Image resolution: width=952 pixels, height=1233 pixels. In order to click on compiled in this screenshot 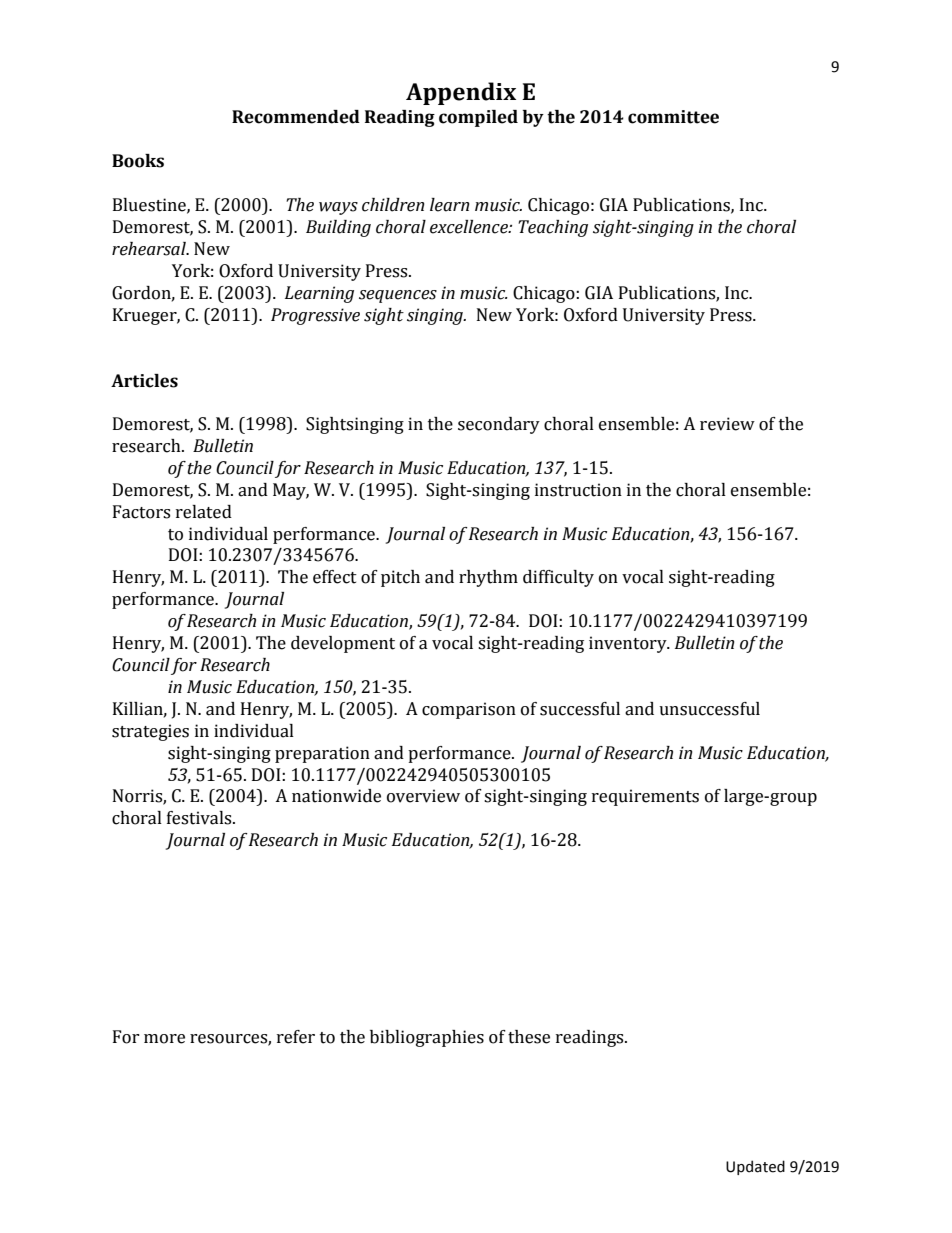, I will do `click(478, 118)`.
